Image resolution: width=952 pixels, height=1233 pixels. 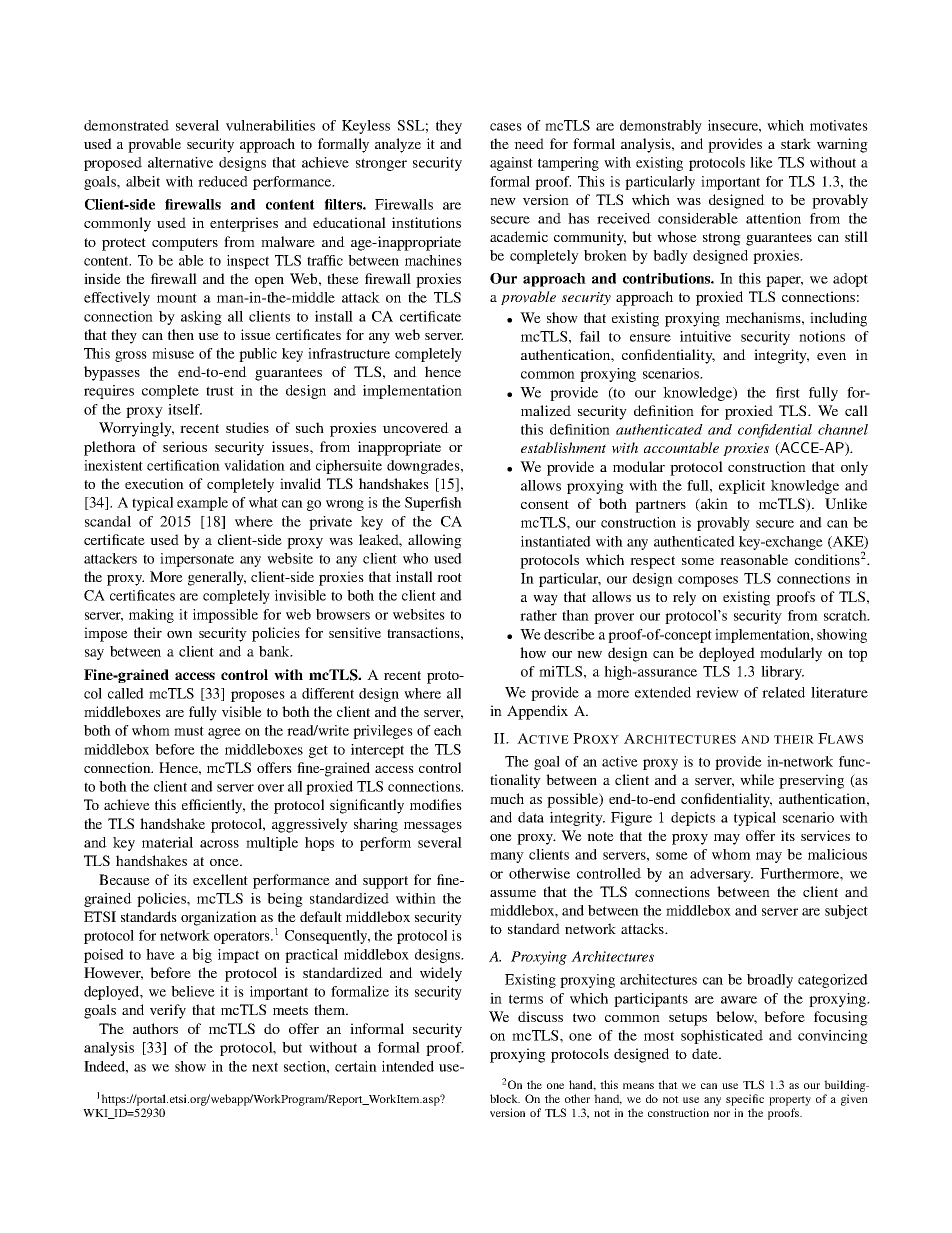 What do you see at coordinates (757, 779) in the screenshot?
I see `while` at bounding box center [757, 779].
